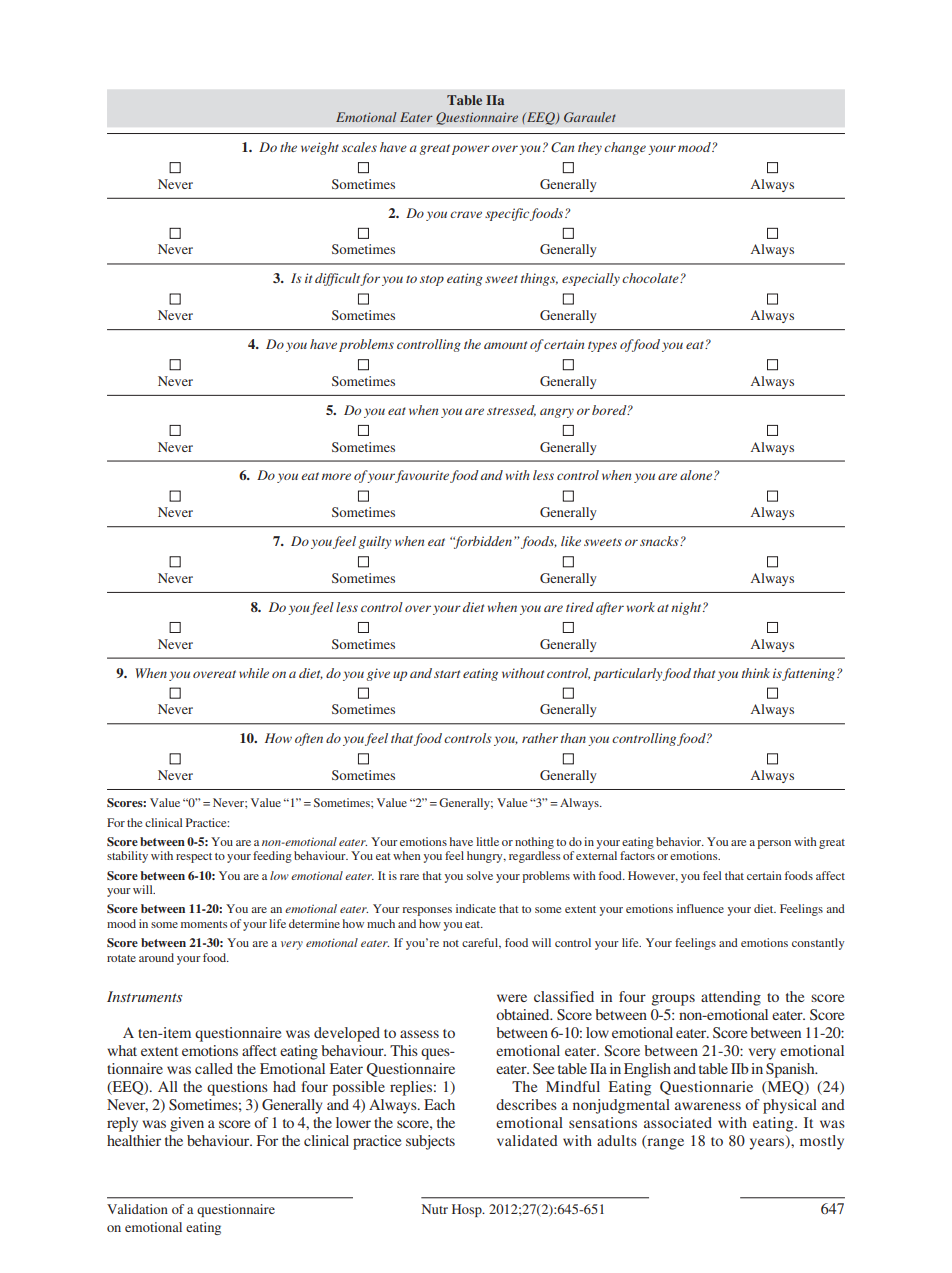  I want to click on weight, so click(320, 148).
